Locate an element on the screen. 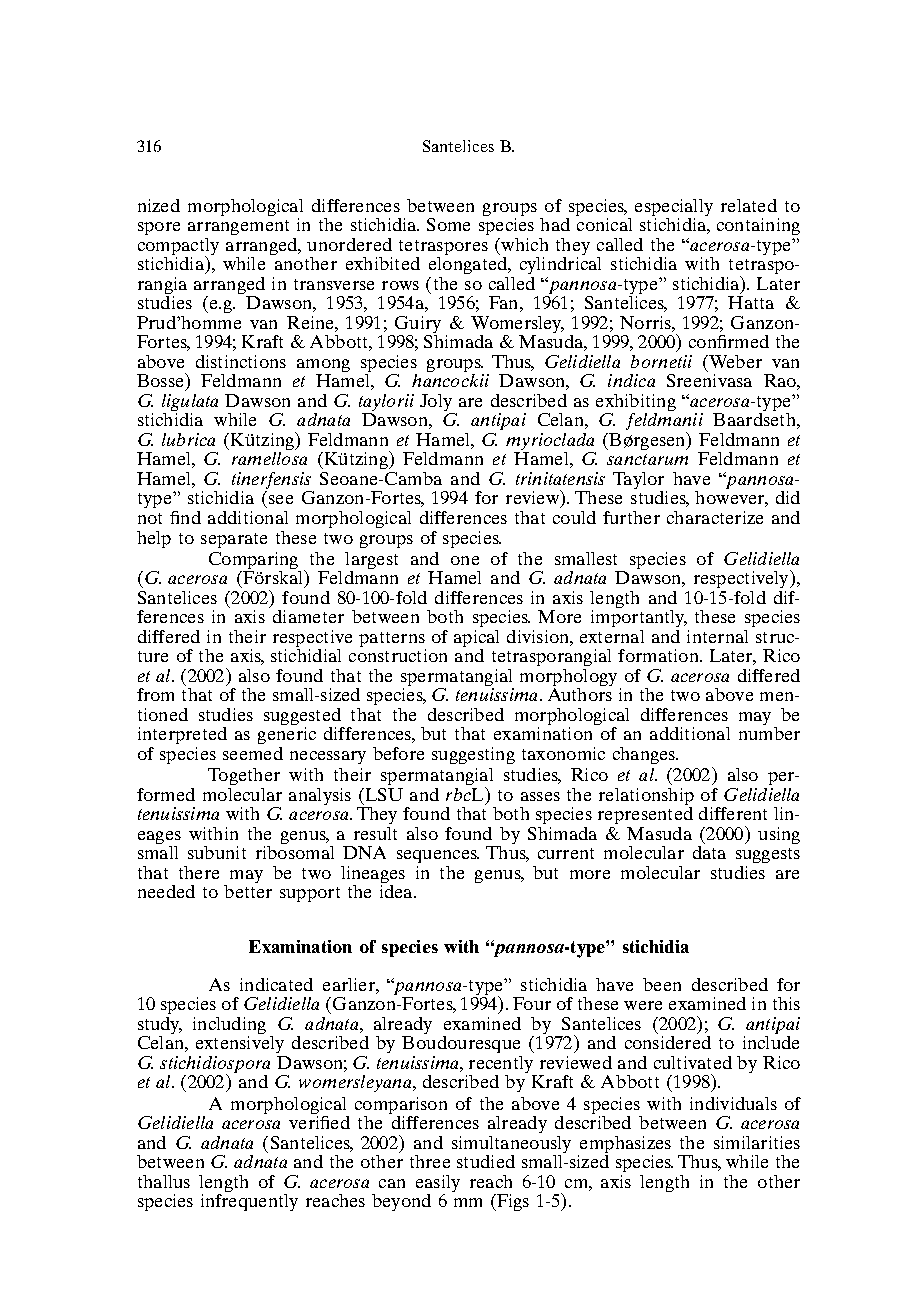 This screenshot has height=1316, width=922. Some is located at coordinates (448, 224).
